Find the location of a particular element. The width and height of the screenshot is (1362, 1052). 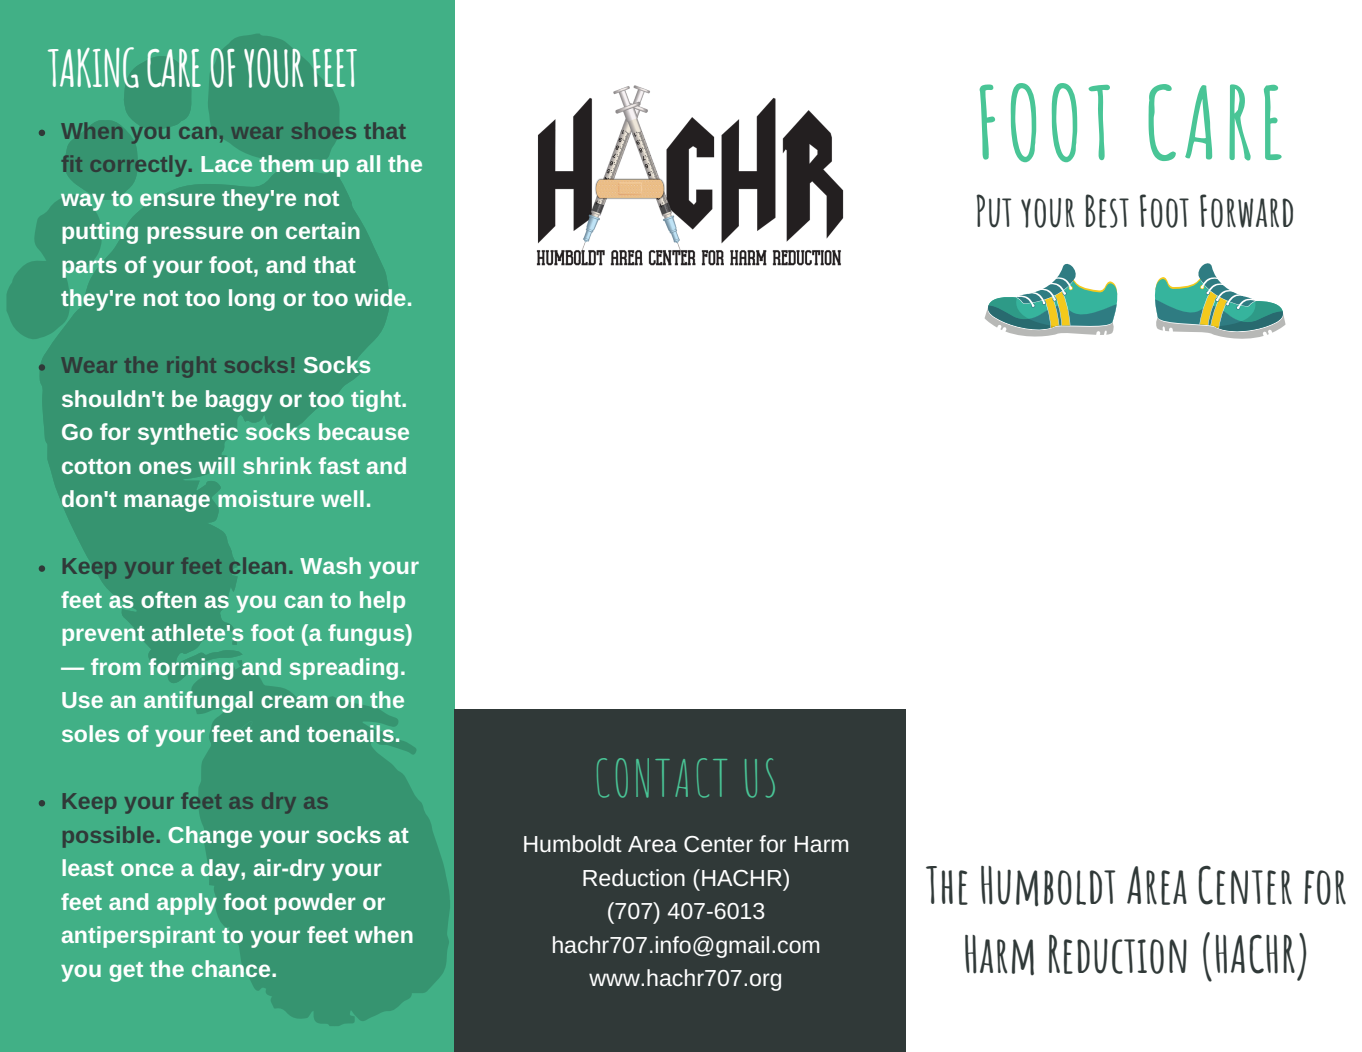

all is located at coordinates (368, 163).
